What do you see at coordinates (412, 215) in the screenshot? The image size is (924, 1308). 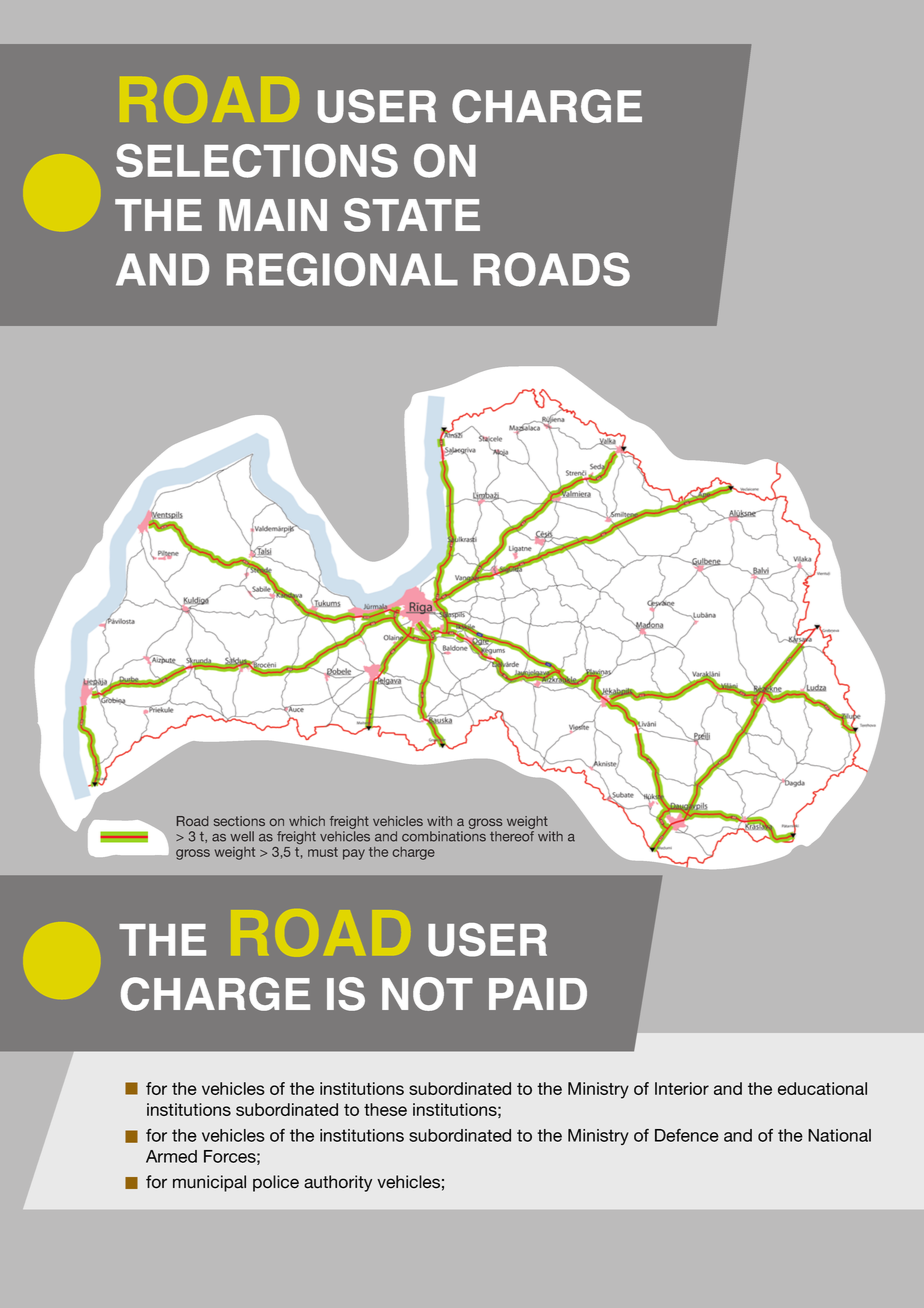 I see `STATE` at bounding box center [412, 215].
